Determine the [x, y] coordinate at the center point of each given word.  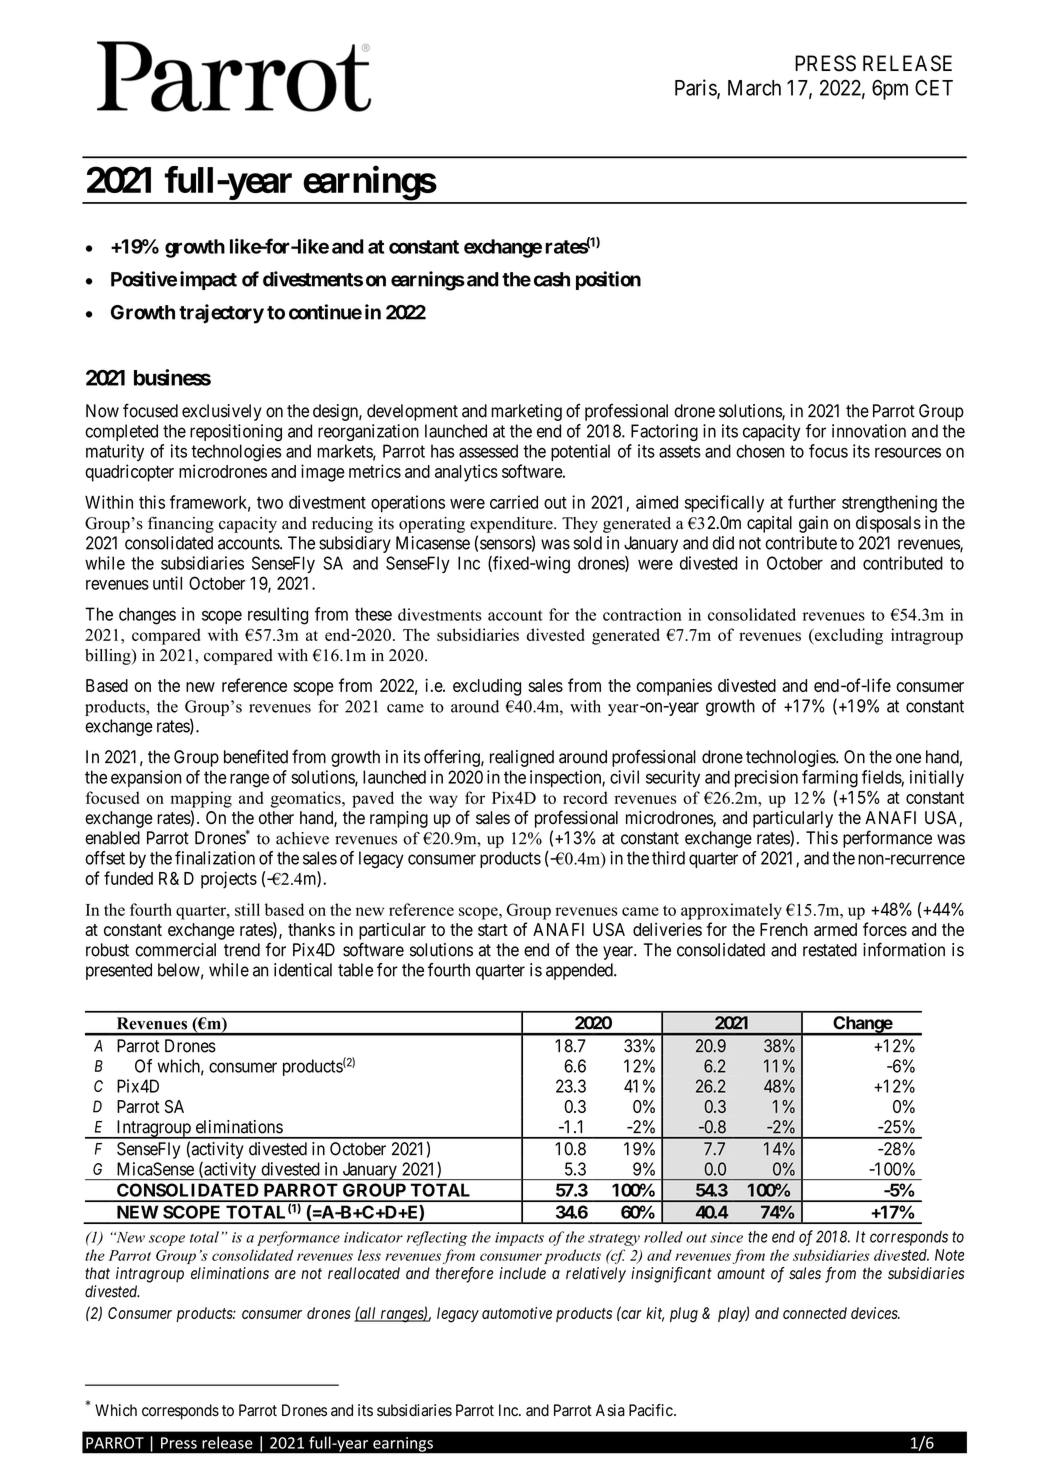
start [493, 930]
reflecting [437, 1238]
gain [813, 524]
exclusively [222, 412]
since [726, 1237]
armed [835, 929]
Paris [696, 88]
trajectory [221, 314]
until [167, 583]
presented [119, 971]
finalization [215, 858]
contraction [642, 614]
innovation [869, 431]
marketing [526, 412]
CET [934, 87]
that [97, 1273]
